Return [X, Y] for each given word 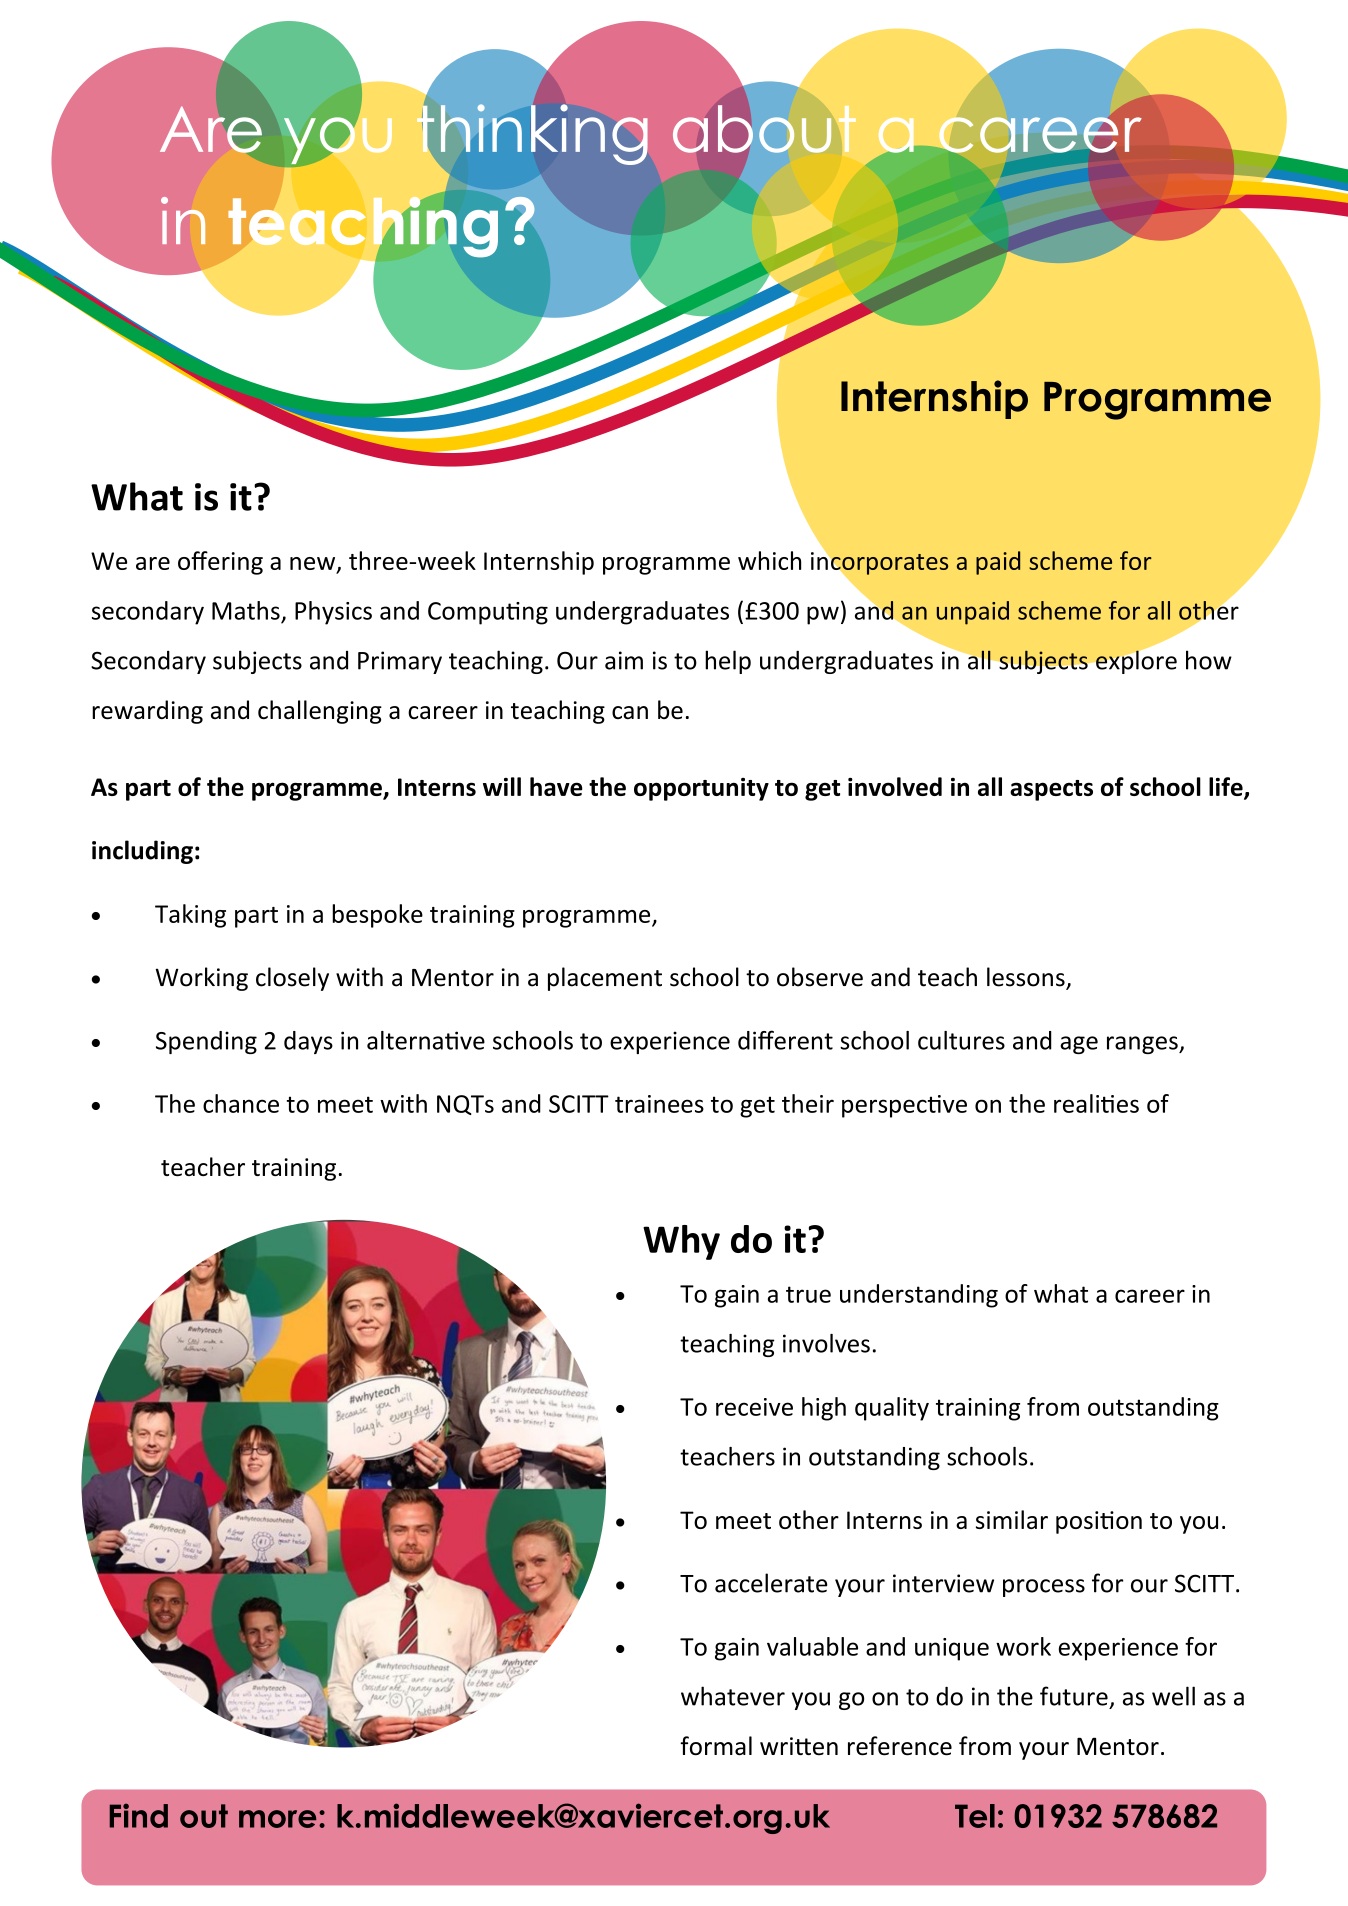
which [769, 560]
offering [220, 563]
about [764, 129]
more [277, 1819]
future [1074, 1696]
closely [292, 979]
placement [605, 979]
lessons [1027, 978]
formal [716, 1746]
